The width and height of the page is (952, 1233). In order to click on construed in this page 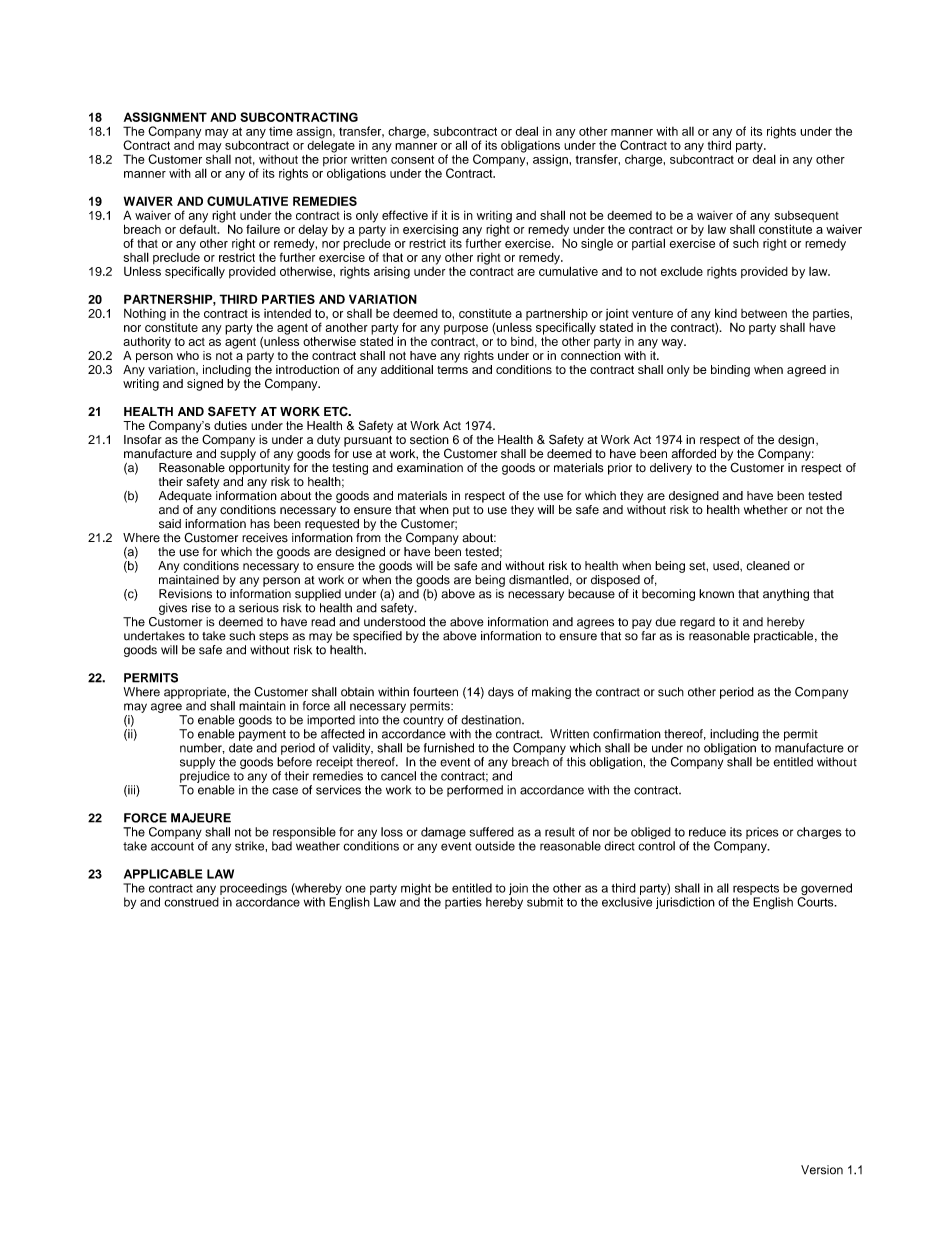, I will do `click(191, 902)`.
